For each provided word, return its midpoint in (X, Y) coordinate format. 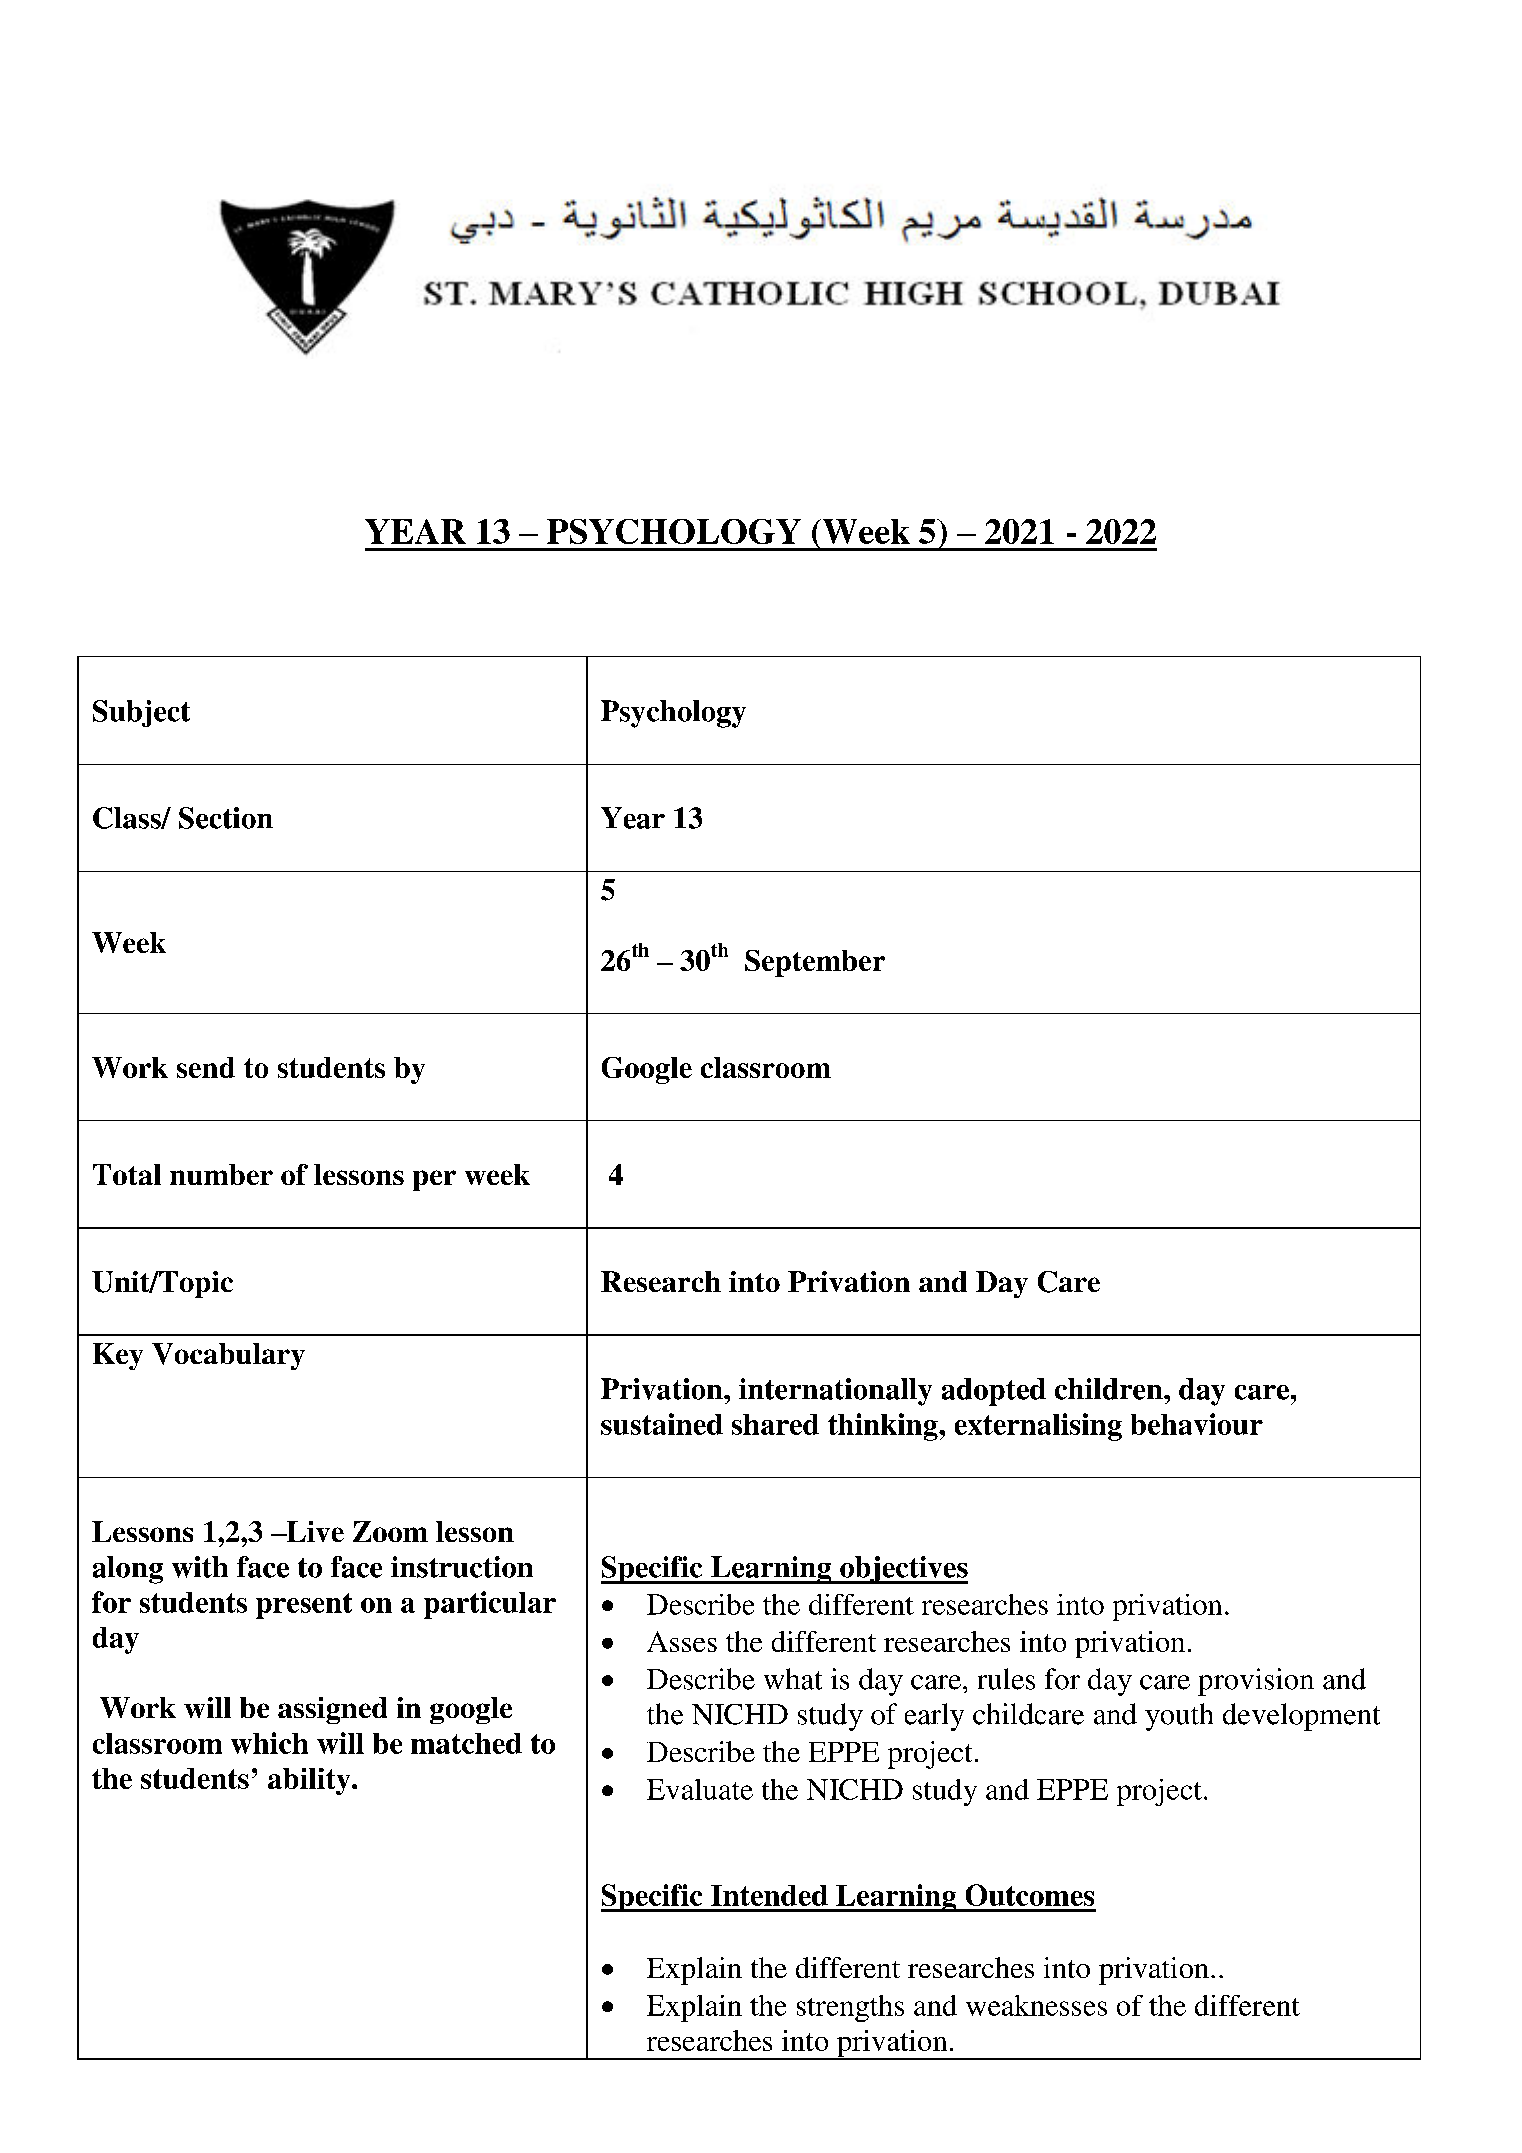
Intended (769, 1895)
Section (226, 818)
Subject (141, 713)
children (1110, 1389)
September (815, 963)
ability (310, 1781)
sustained (662, 1424)
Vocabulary (228, 1356)
